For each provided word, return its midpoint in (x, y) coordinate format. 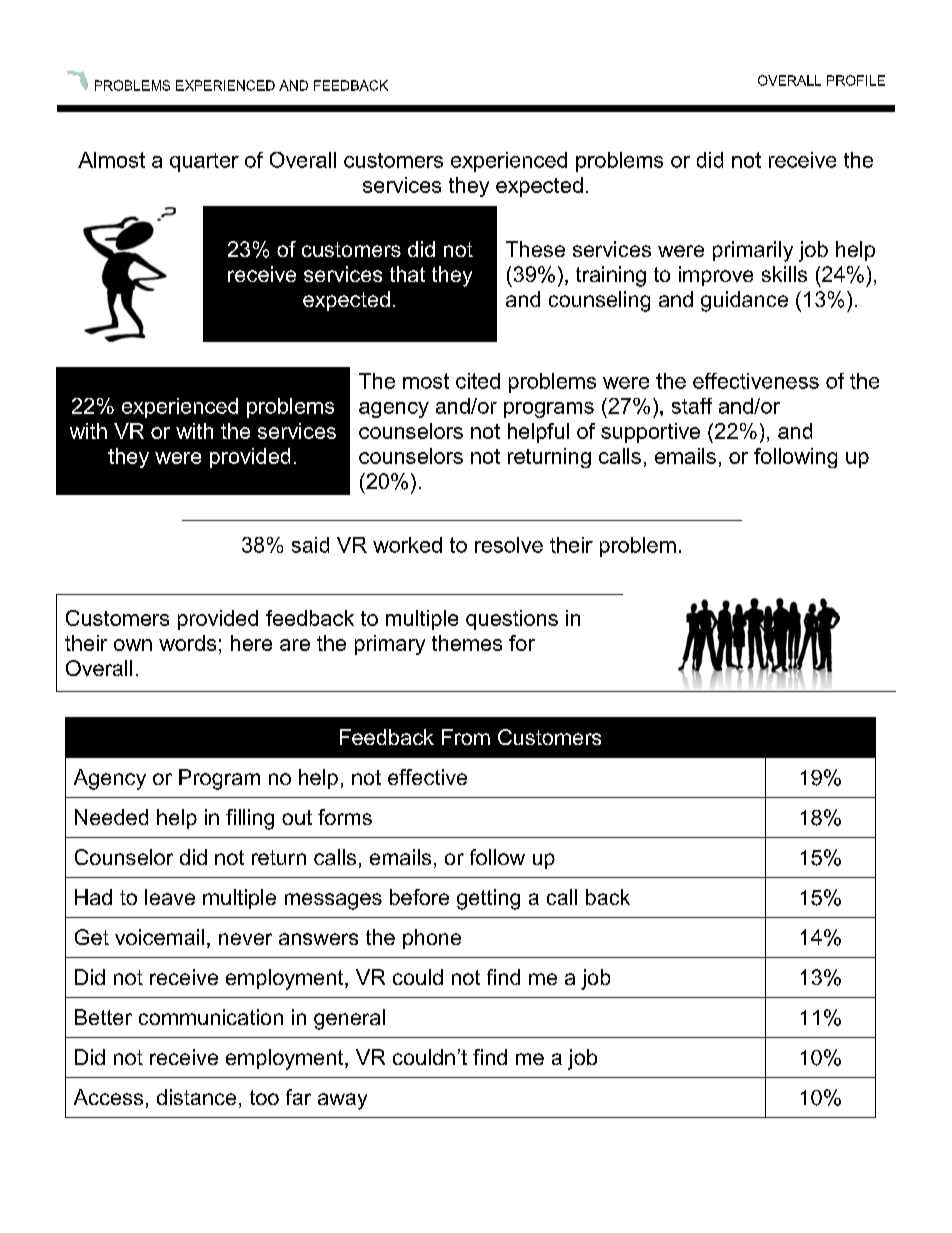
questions (512, 620)
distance (196, 1097)
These (535, 249)
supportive (650, 433)
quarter (204, 162)
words (187, 643)
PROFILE (856, 80)
